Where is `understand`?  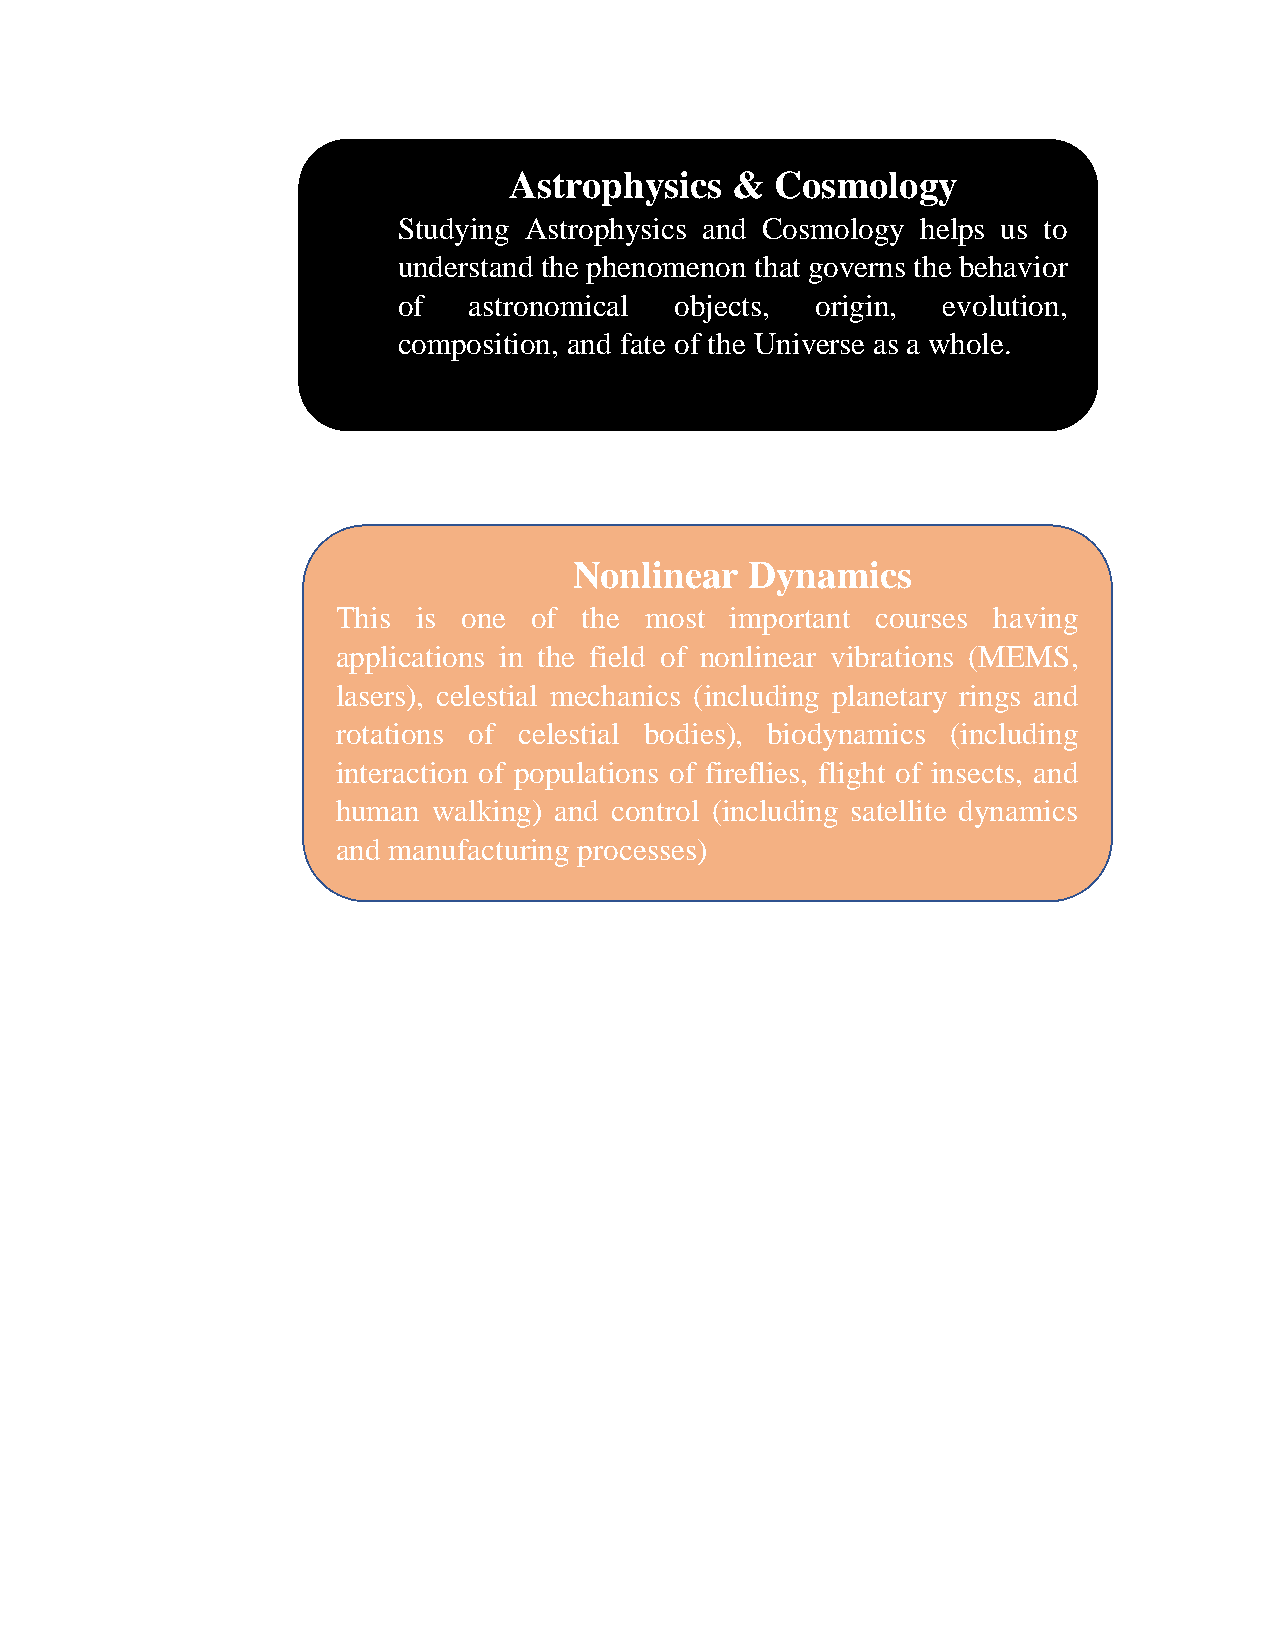
understand is located at coordinates (466, 266).
